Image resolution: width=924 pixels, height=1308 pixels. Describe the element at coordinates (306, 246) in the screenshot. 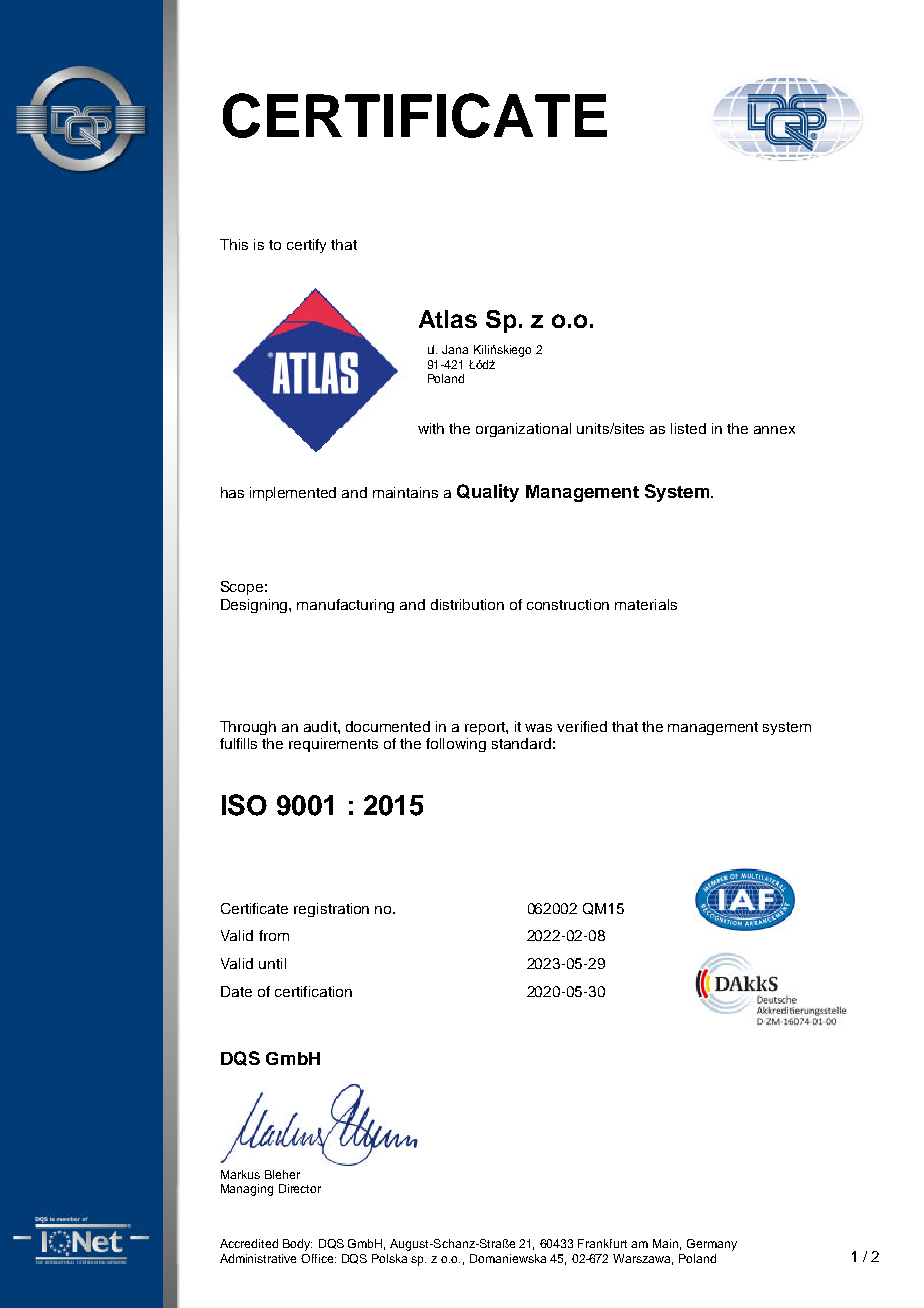

I see `certify` at that location.
